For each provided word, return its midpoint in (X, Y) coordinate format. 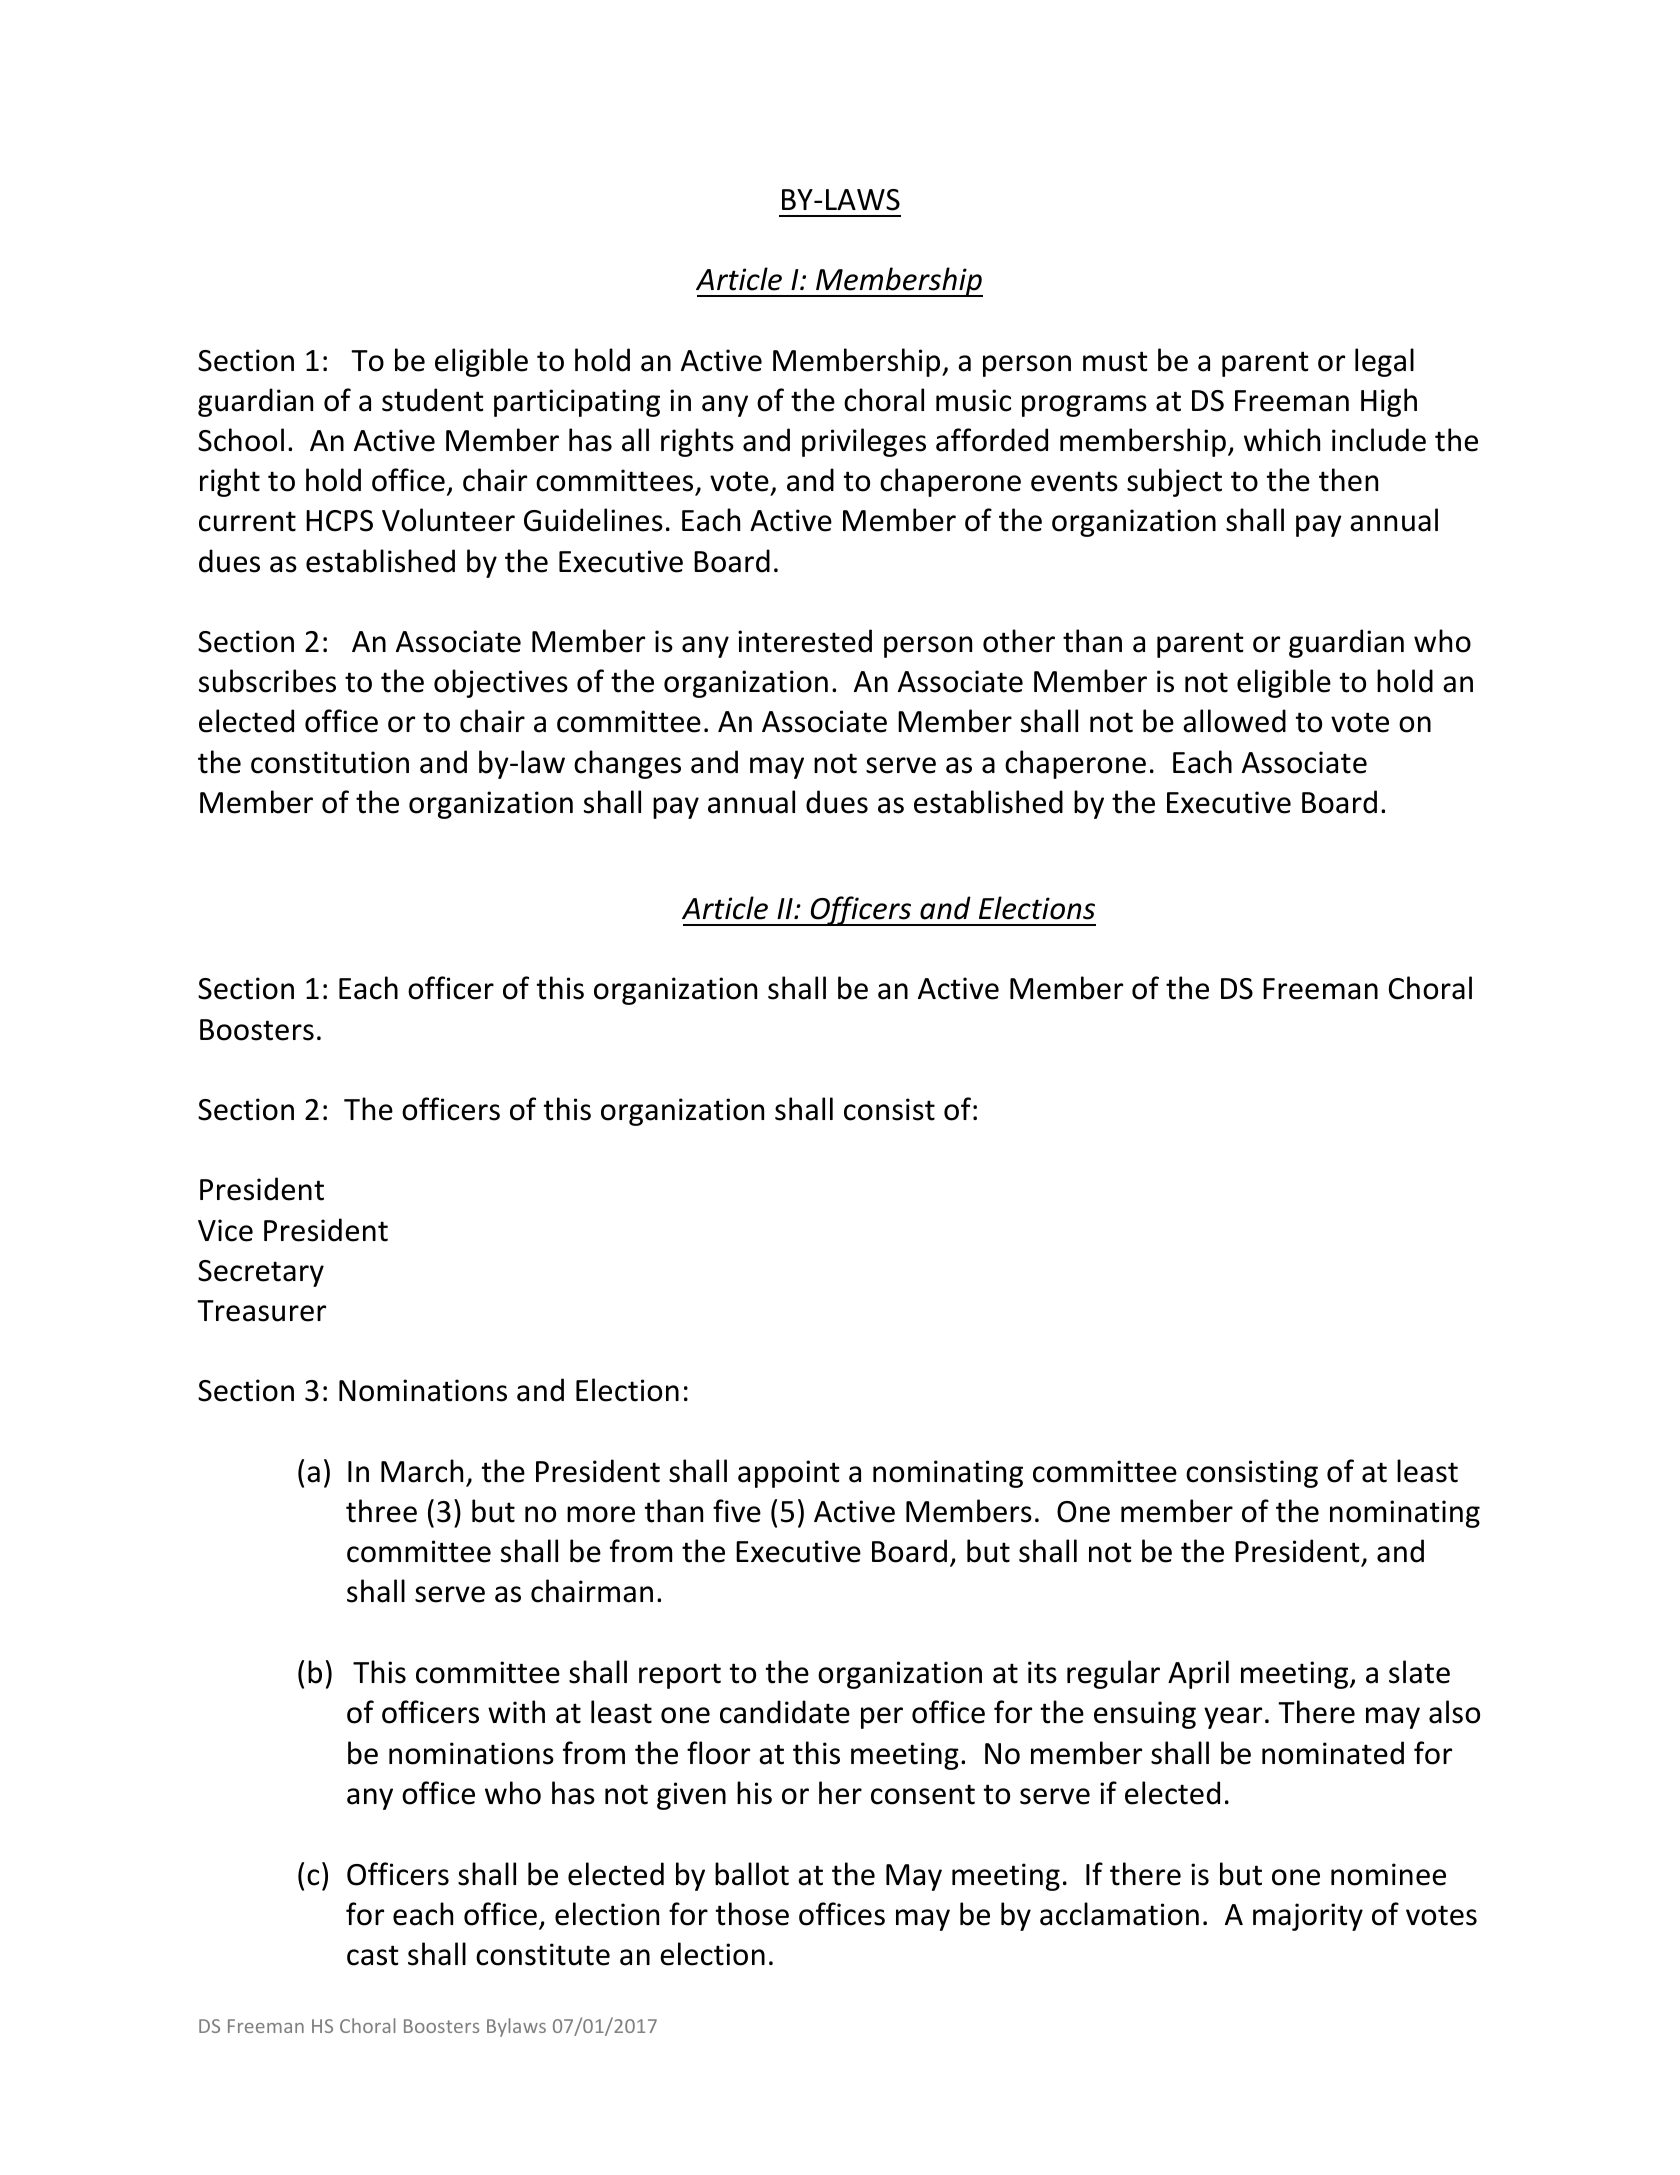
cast (373, 1955)
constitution (330, 762)
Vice (225, 1230)
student (433, 400)
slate (1419, 1672)
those (752, 1914)
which (1282, 440)
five (737, 1511)
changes (627, 764)
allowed (1234, 721)
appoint (789, 1474)
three (381, 1511)
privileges (864, 442)
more (601, 1514)
